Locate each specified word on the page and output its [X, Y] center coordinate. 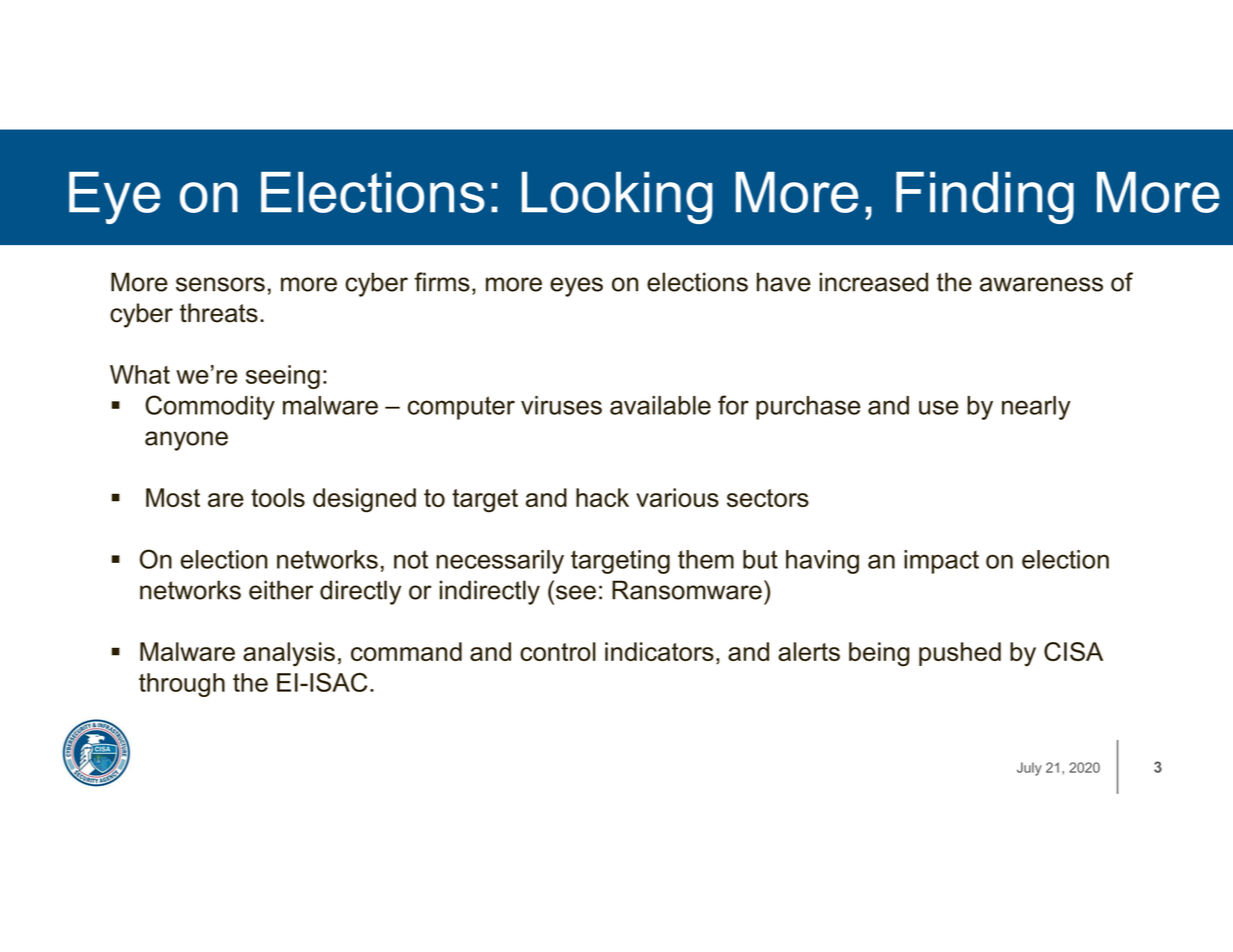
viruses [561, 405]
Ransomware [687, 590]
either [281, 590]
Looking [617, 198]
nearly [1036, 408]
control [558, 651]
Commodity [210, 407]
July [1029, 769]
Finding [985, 198]
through [182, 685]
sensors [220, 284]
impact [941, 562]
